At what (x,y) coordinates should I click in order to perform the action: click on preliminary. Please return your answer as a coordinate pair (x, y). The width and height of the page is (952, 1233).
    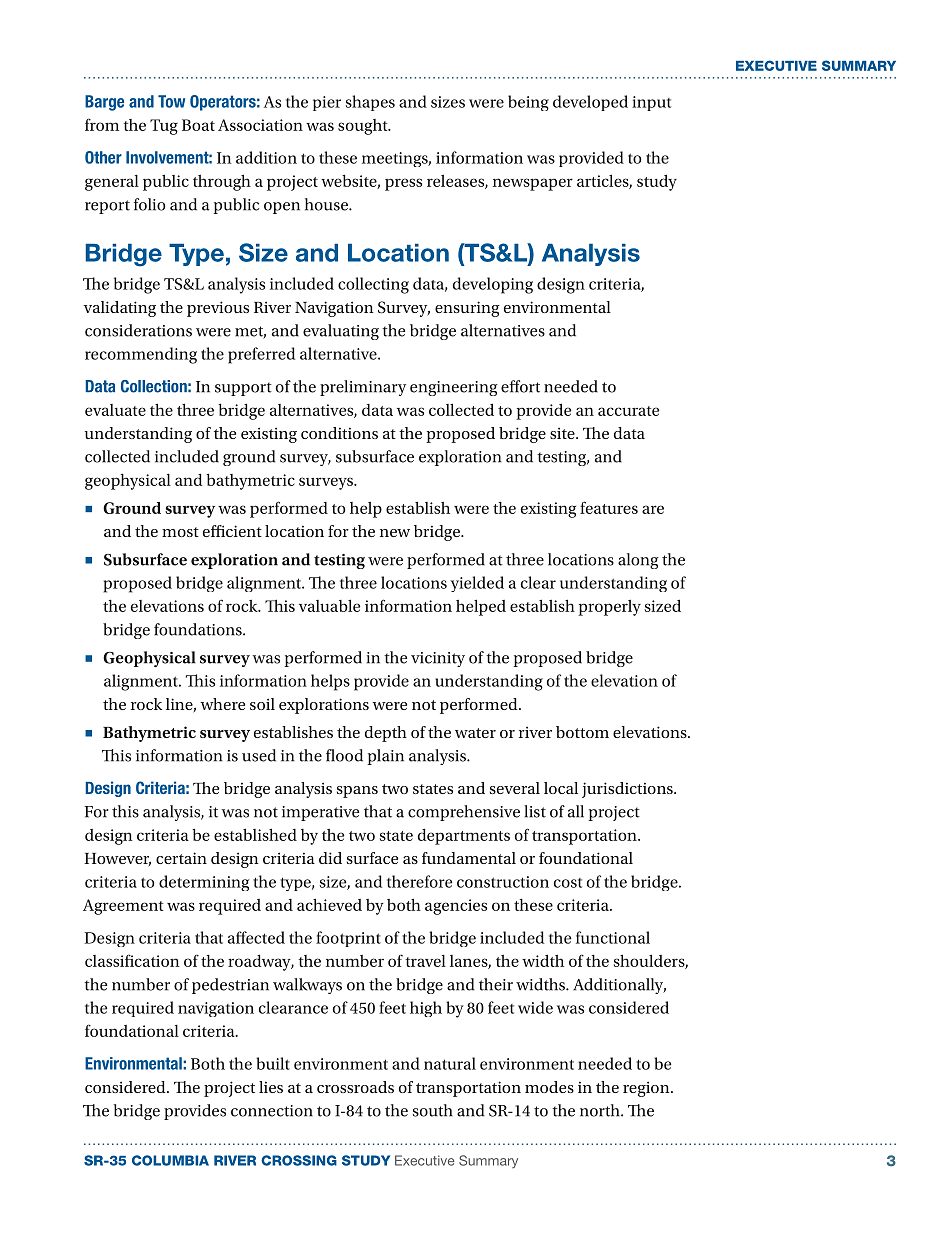
    Looking at the image, I should click on (363, 388).
